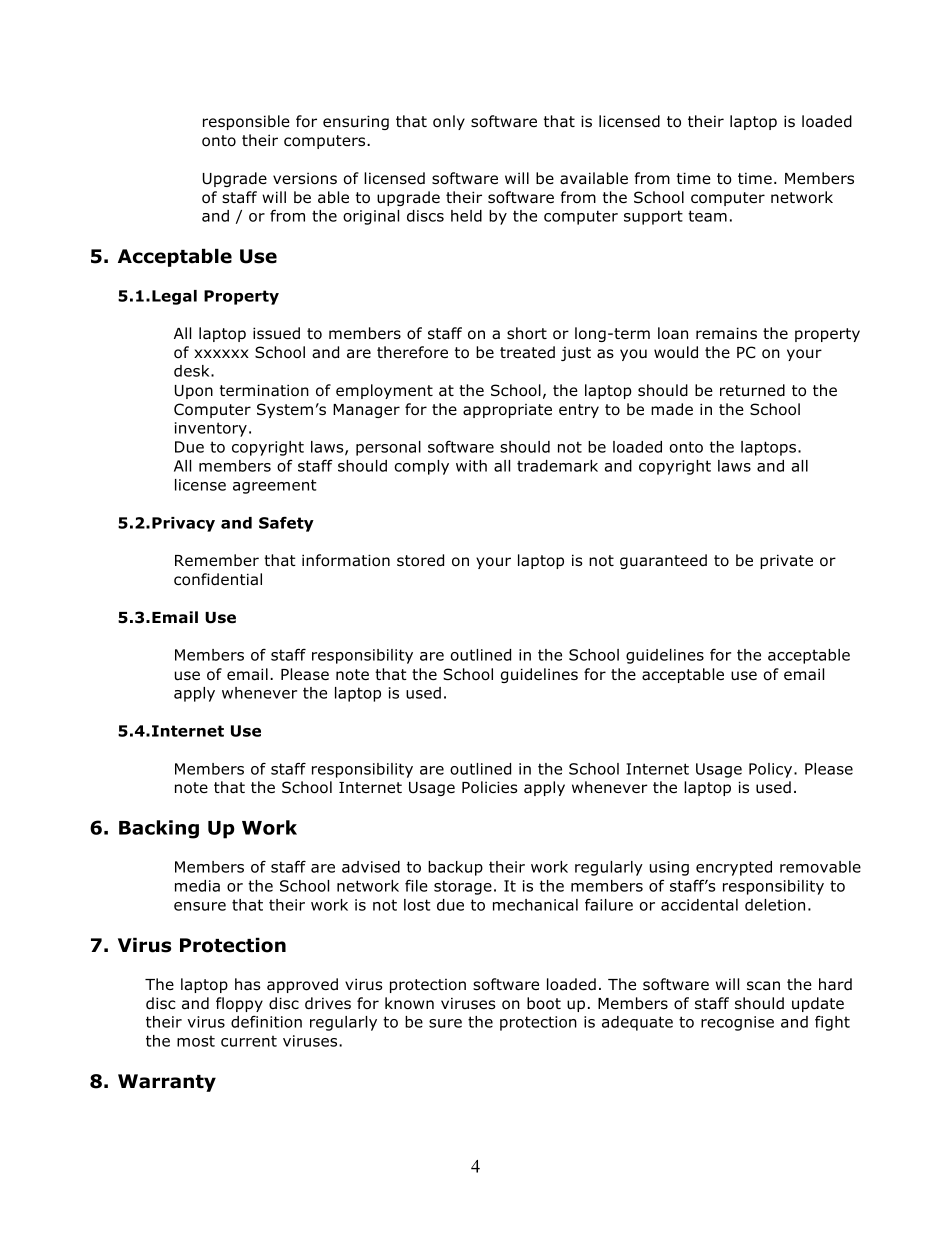 The width and height of the screenshot is (952, 1233). Describe the element at coordinates (707, 216) in the screenshot. I see `team` at that location.
